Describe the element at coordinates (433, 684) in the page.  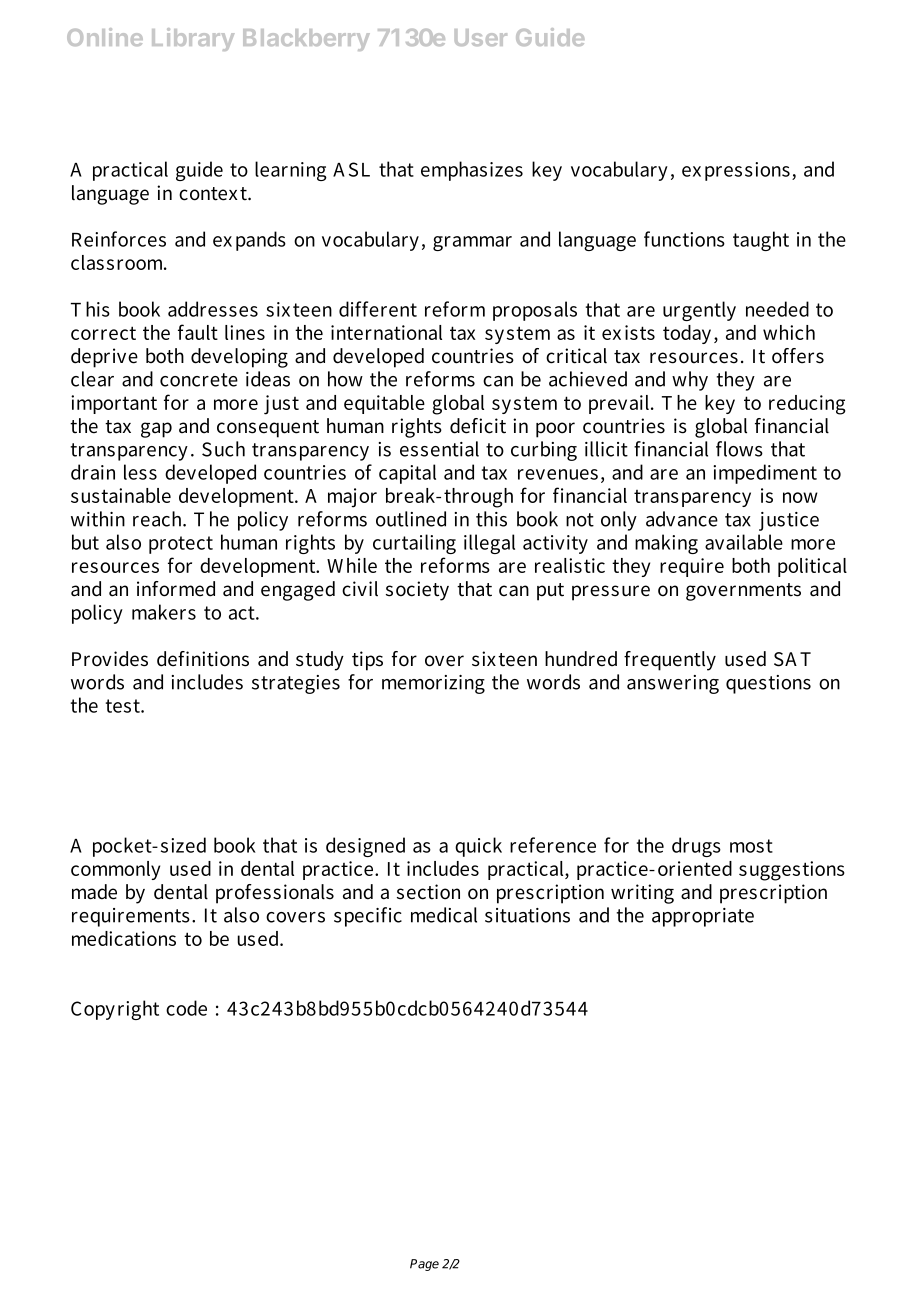
I see `memorizing` at that location.
